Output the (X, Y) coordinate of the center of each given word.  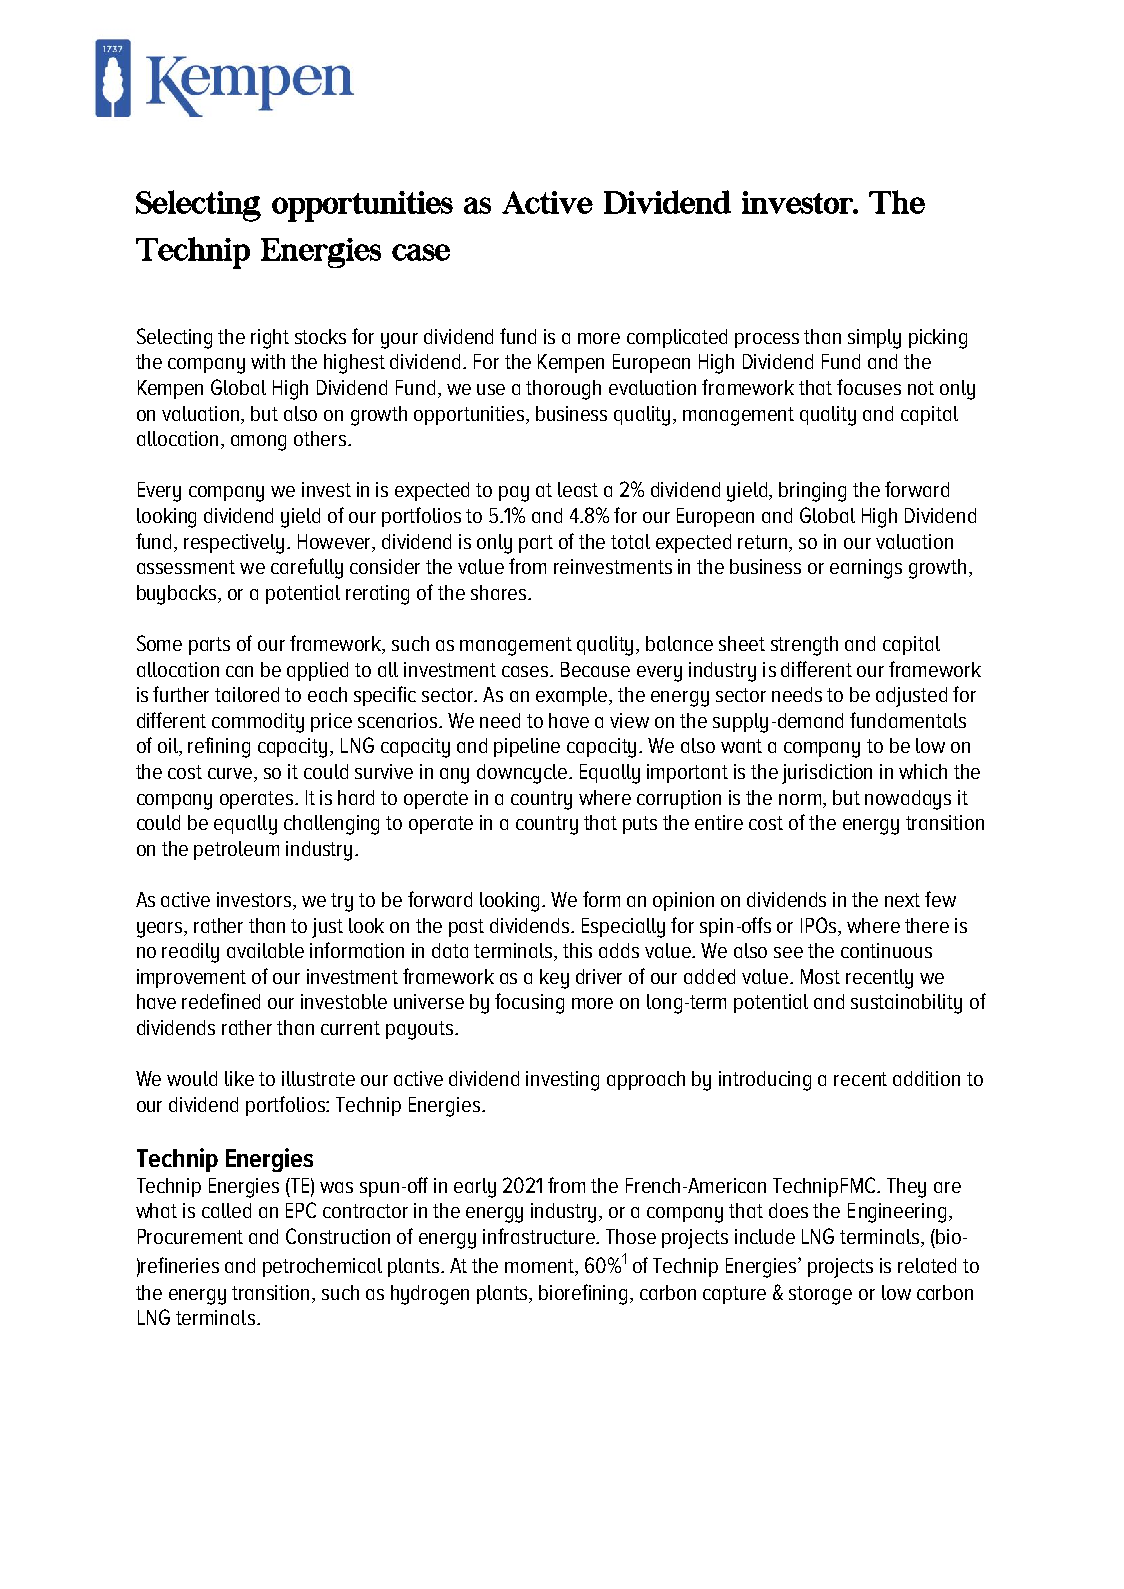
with (268, 361)
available (265, 950)
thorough (563, 390)
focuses (869, 387)
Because (595, 669)
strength (804, 646)
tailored (247, 694)
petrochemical (322, 1267)
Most (820, 976)
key (554, 979)
